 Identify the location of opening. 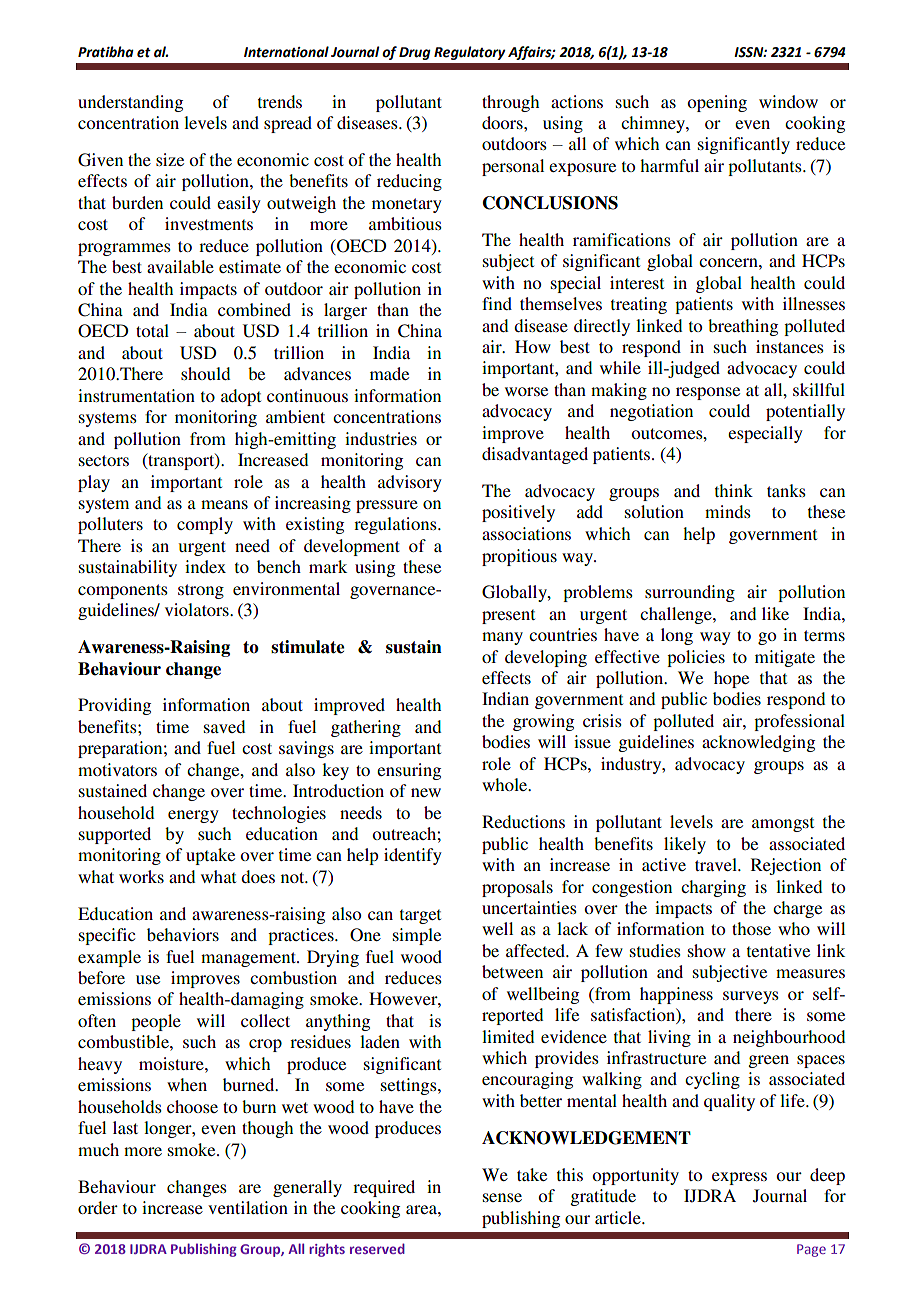
(717, 103).
